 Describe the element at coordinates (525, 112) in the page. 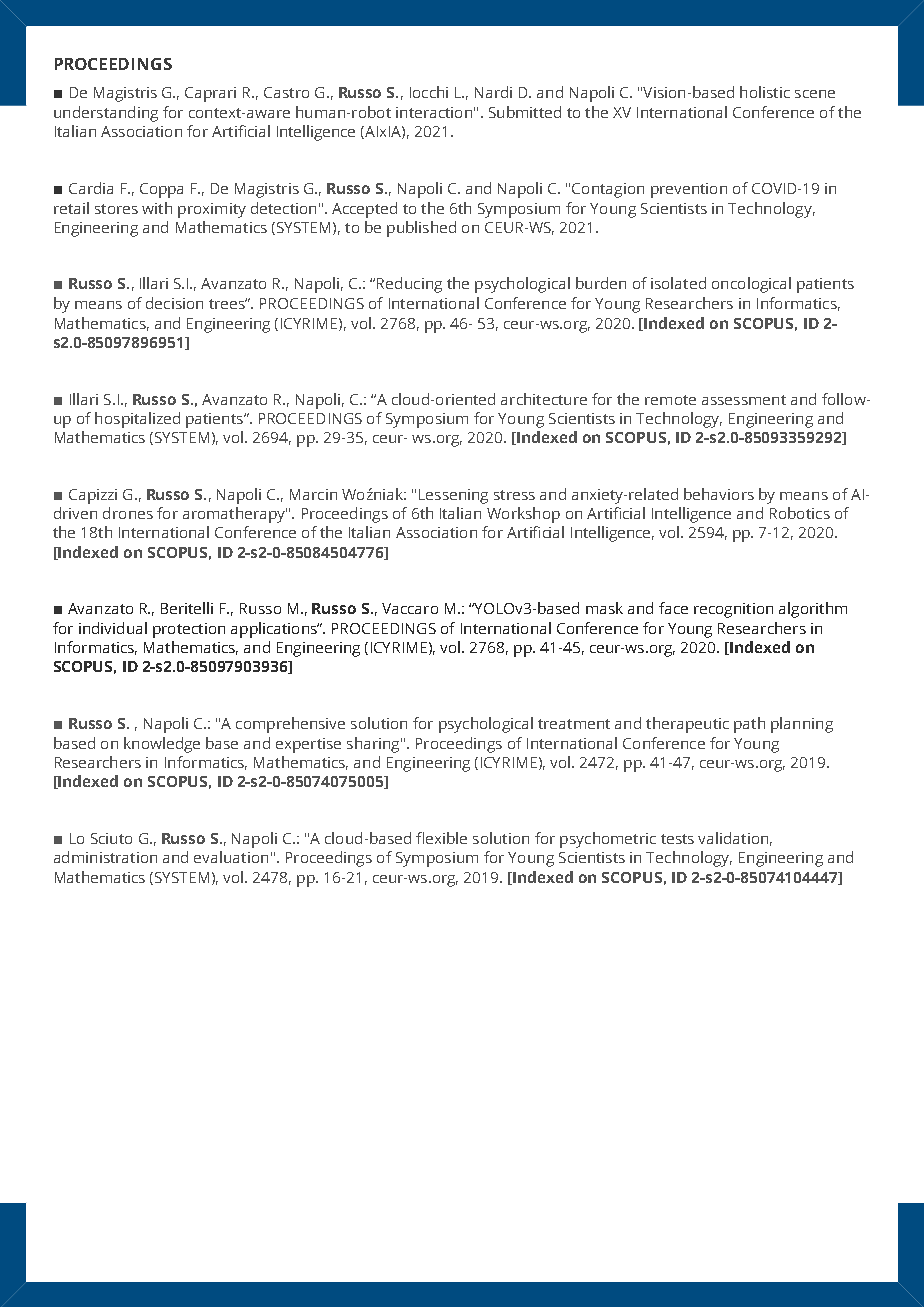

I see `Submitted` at that location.
